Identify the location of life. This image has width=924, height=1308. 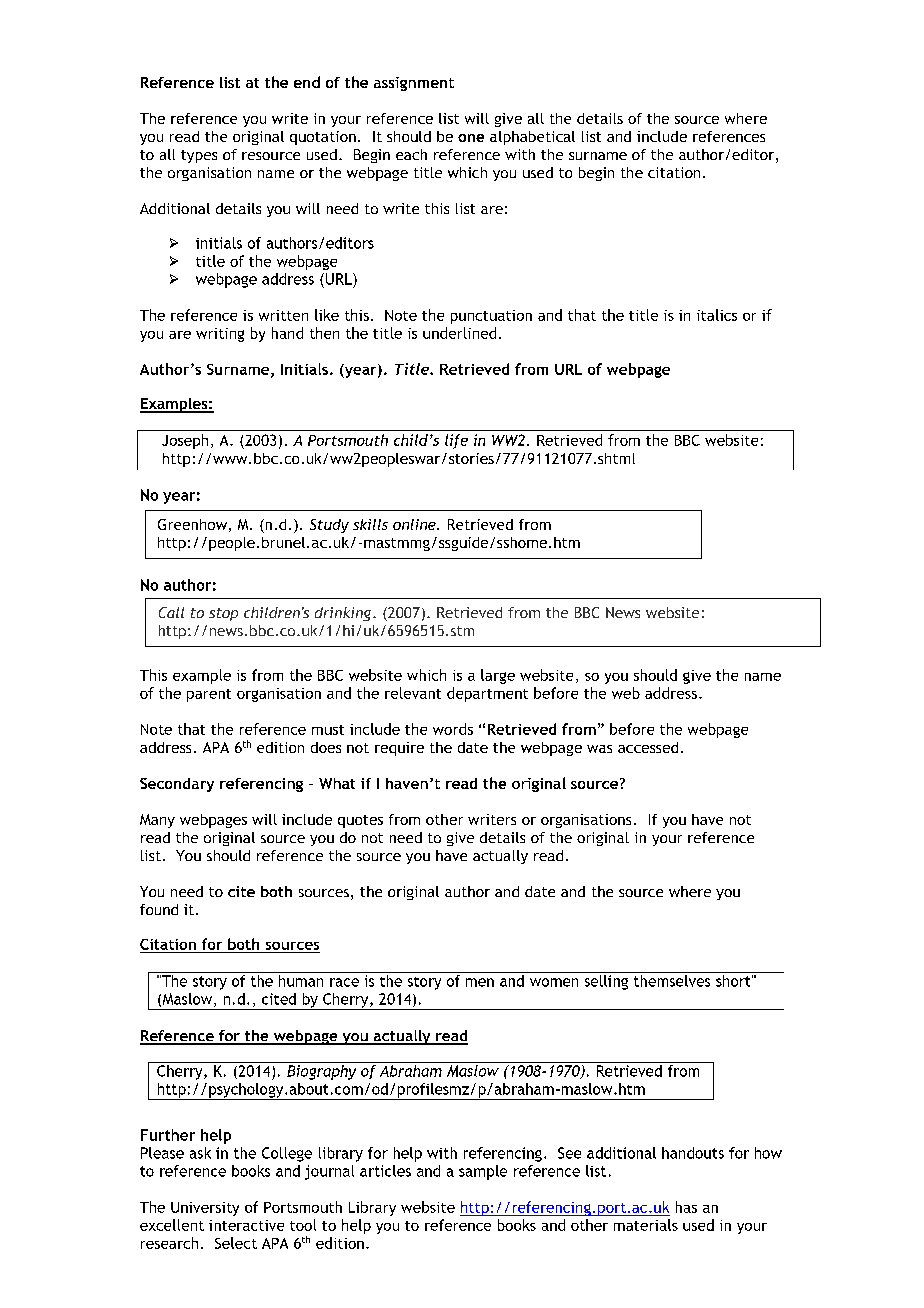
(456, 441).
